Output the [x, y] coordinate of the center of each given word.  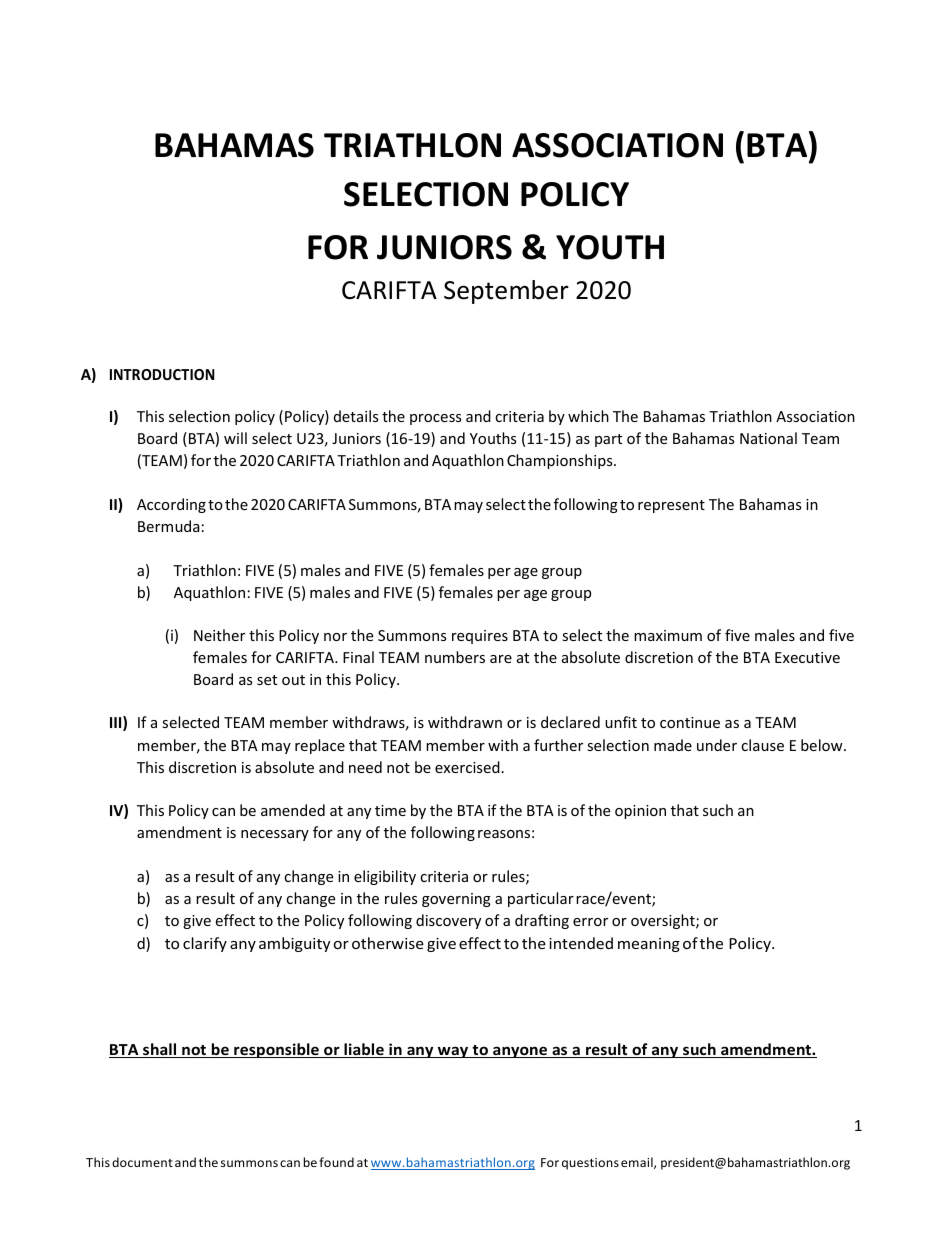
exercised [467, 767]
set [267, 680]
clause [762, 745]
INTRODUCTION [162, 374]
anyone [520, 1052]
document [142, 1162]
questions [590, 1164]
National [768, 438]
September [506, 292]
